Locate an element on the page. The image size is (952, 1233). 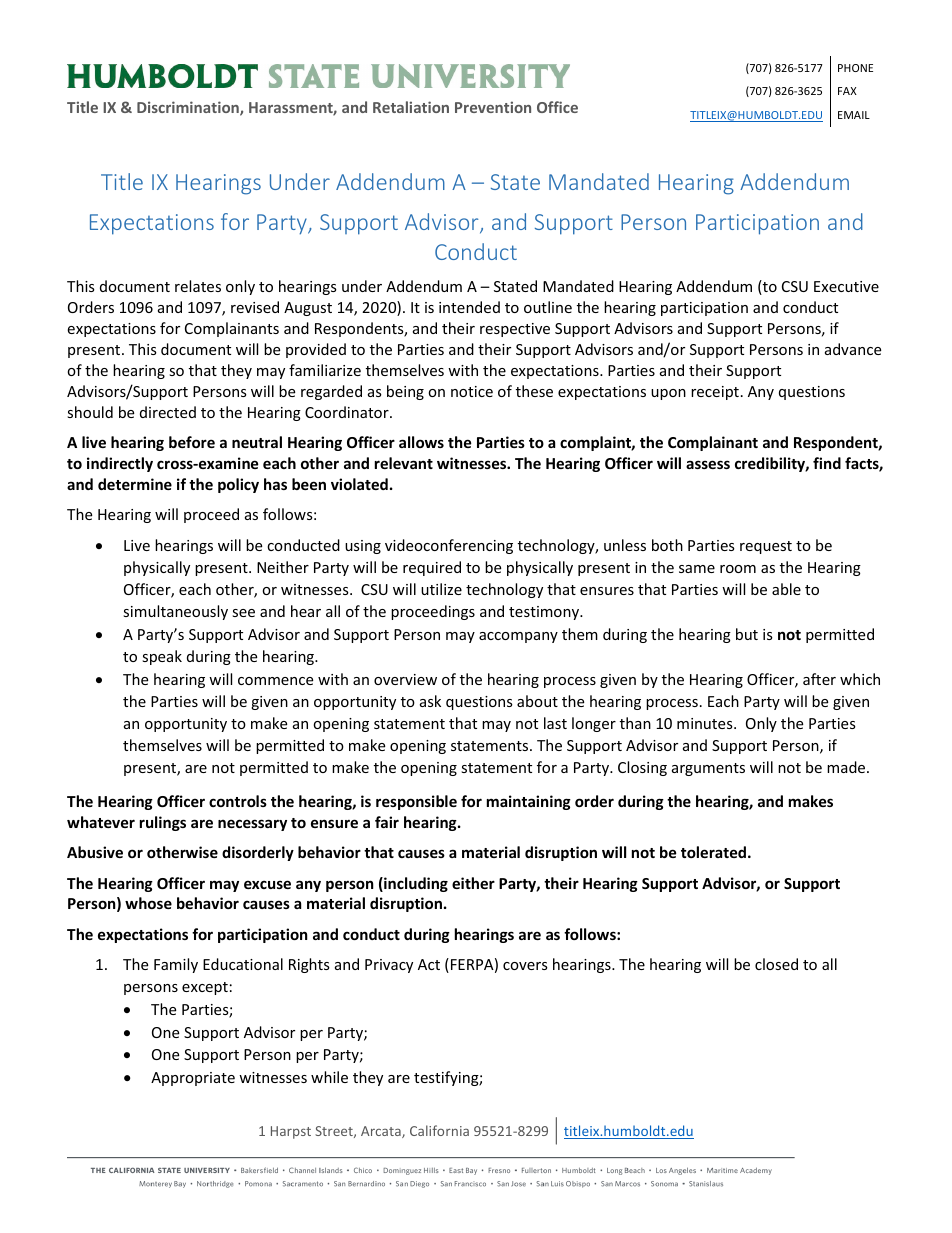
Retaliation is located at coordinates (411, 107).
